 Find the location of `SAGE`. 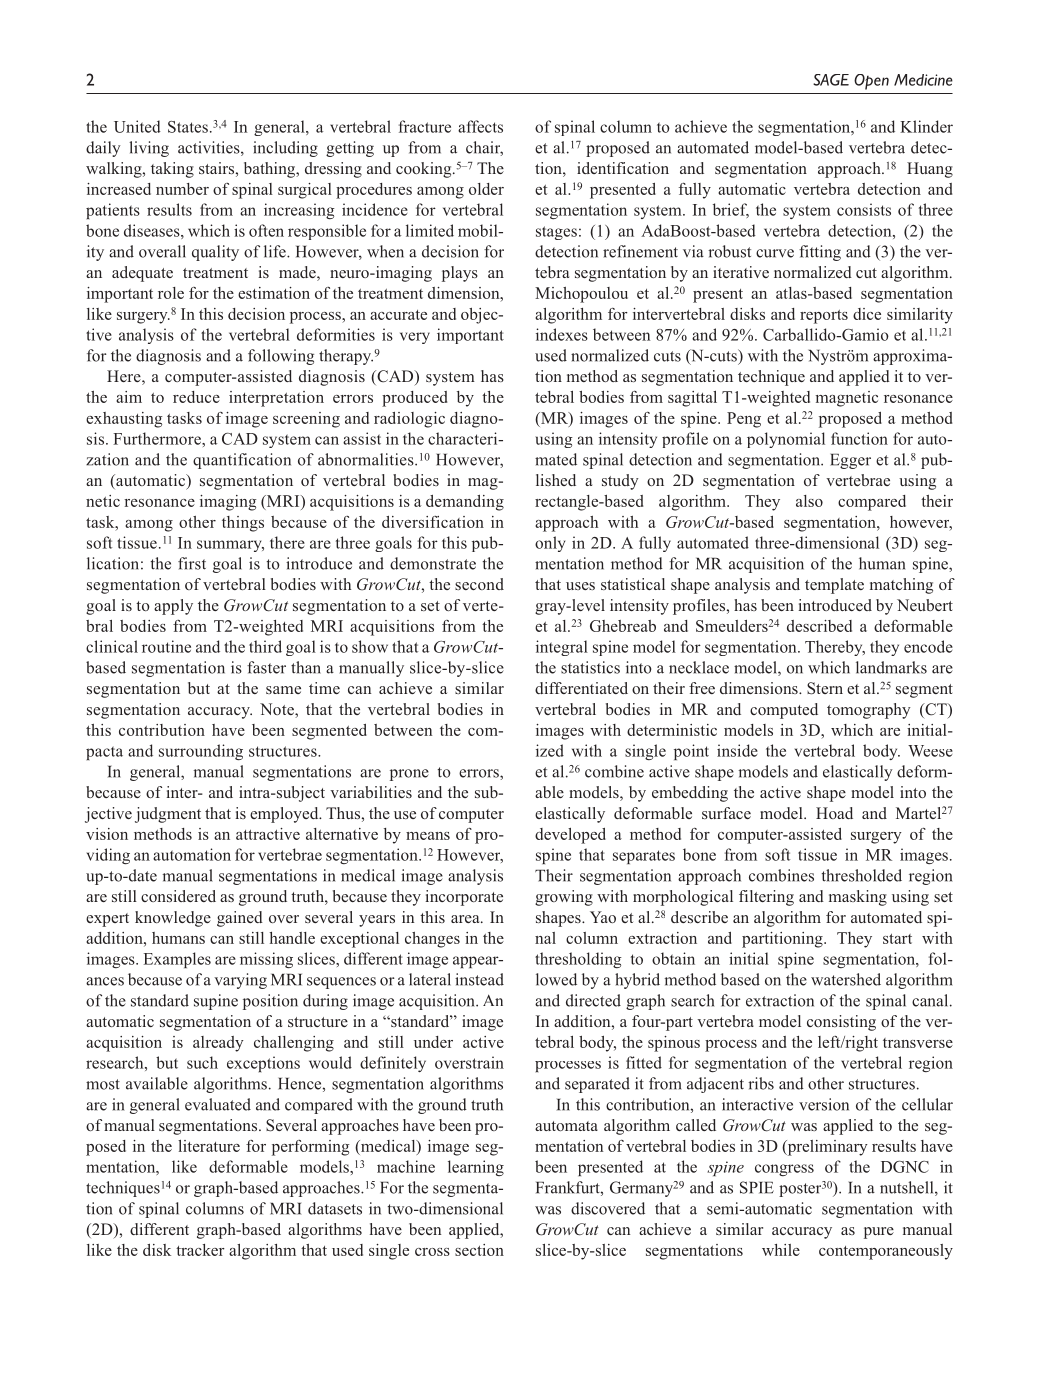

SAGE is located at coordinates (831, 80).
